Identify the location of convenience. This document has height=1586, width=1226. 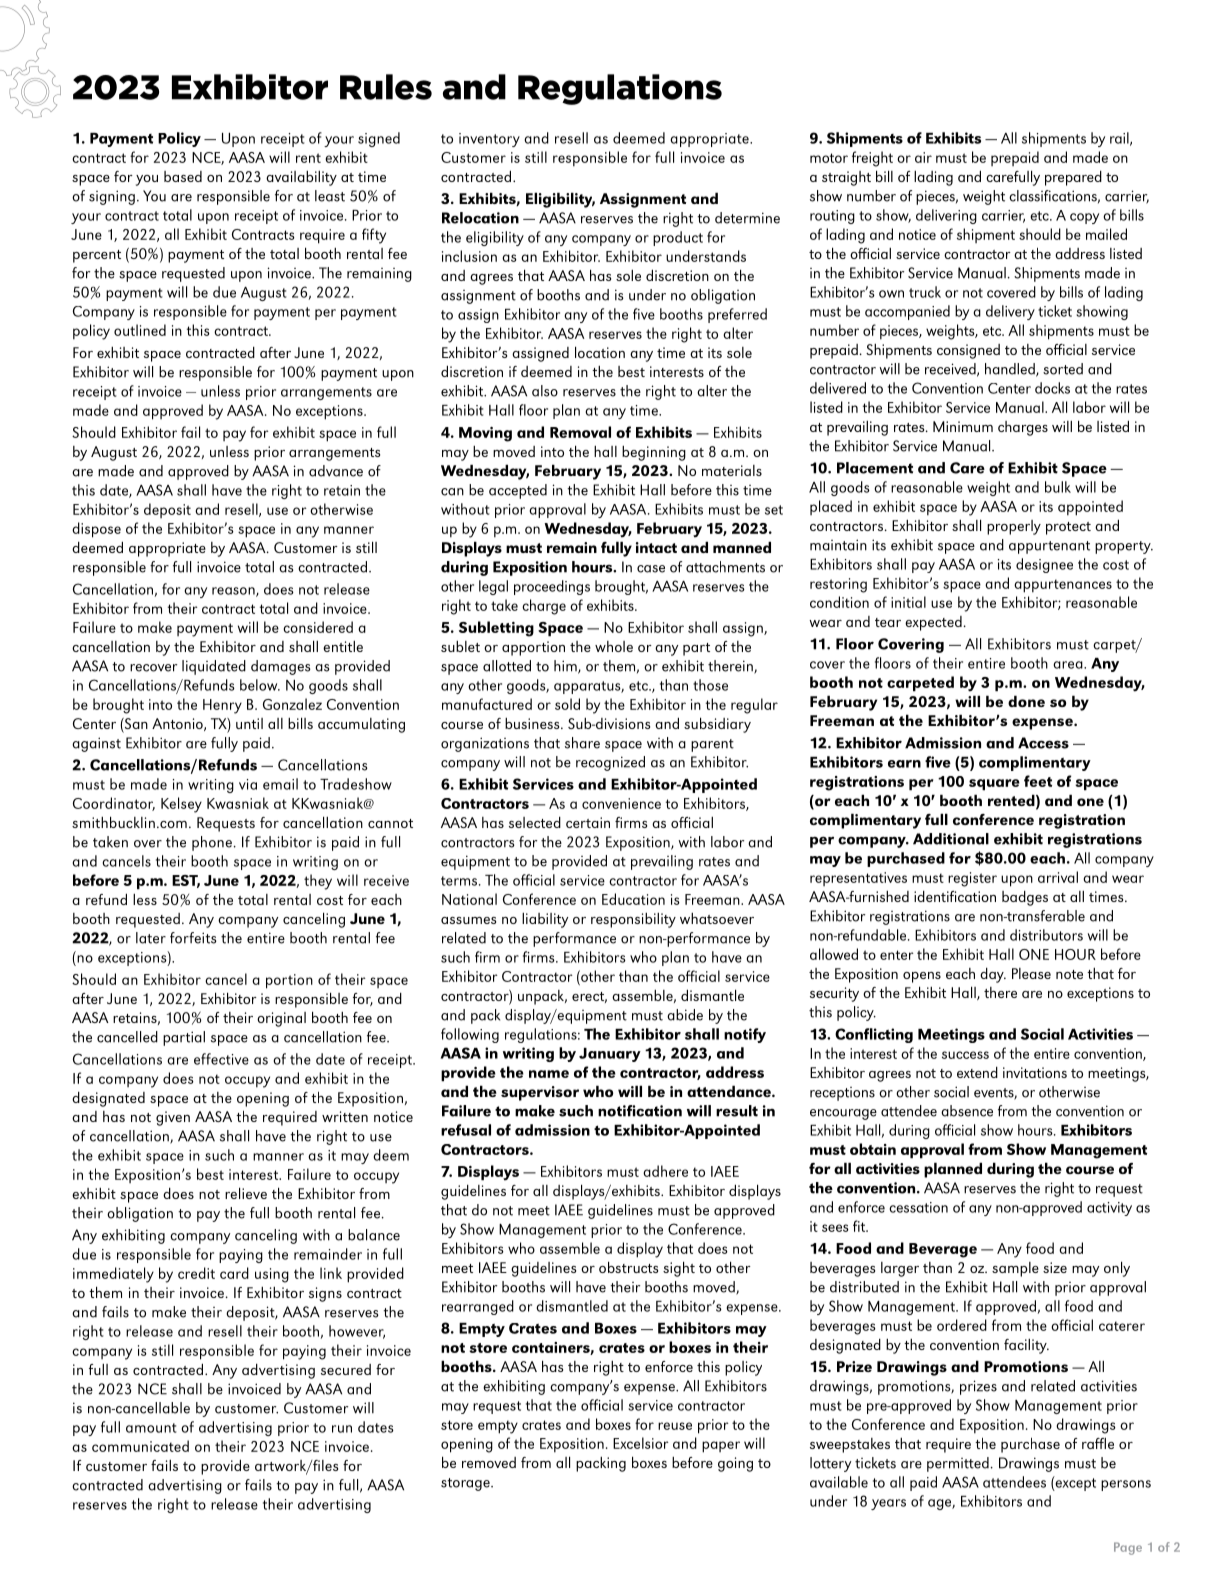
(621, 803).
